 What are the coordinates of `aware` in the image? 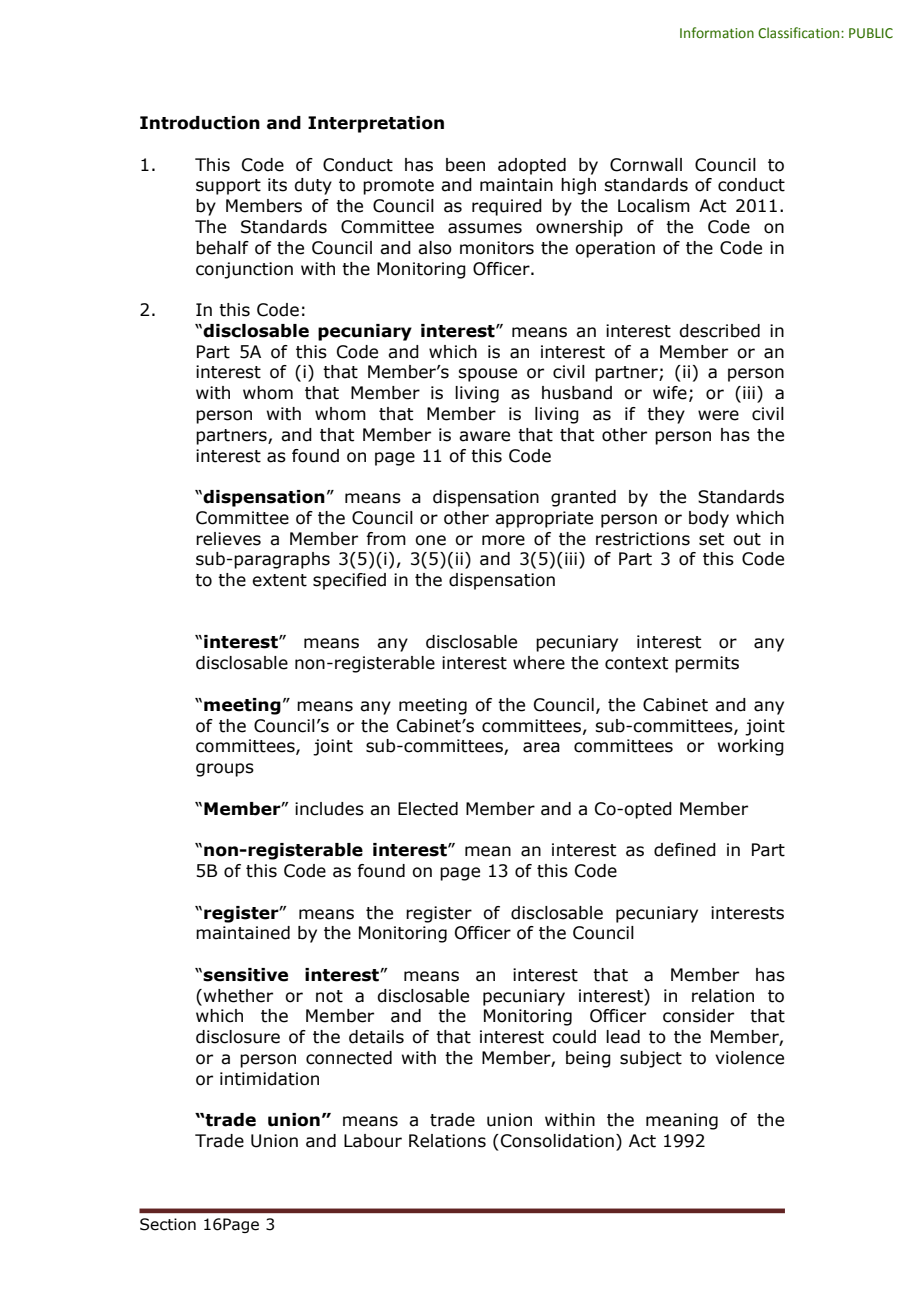 It's located at (484, 436).
